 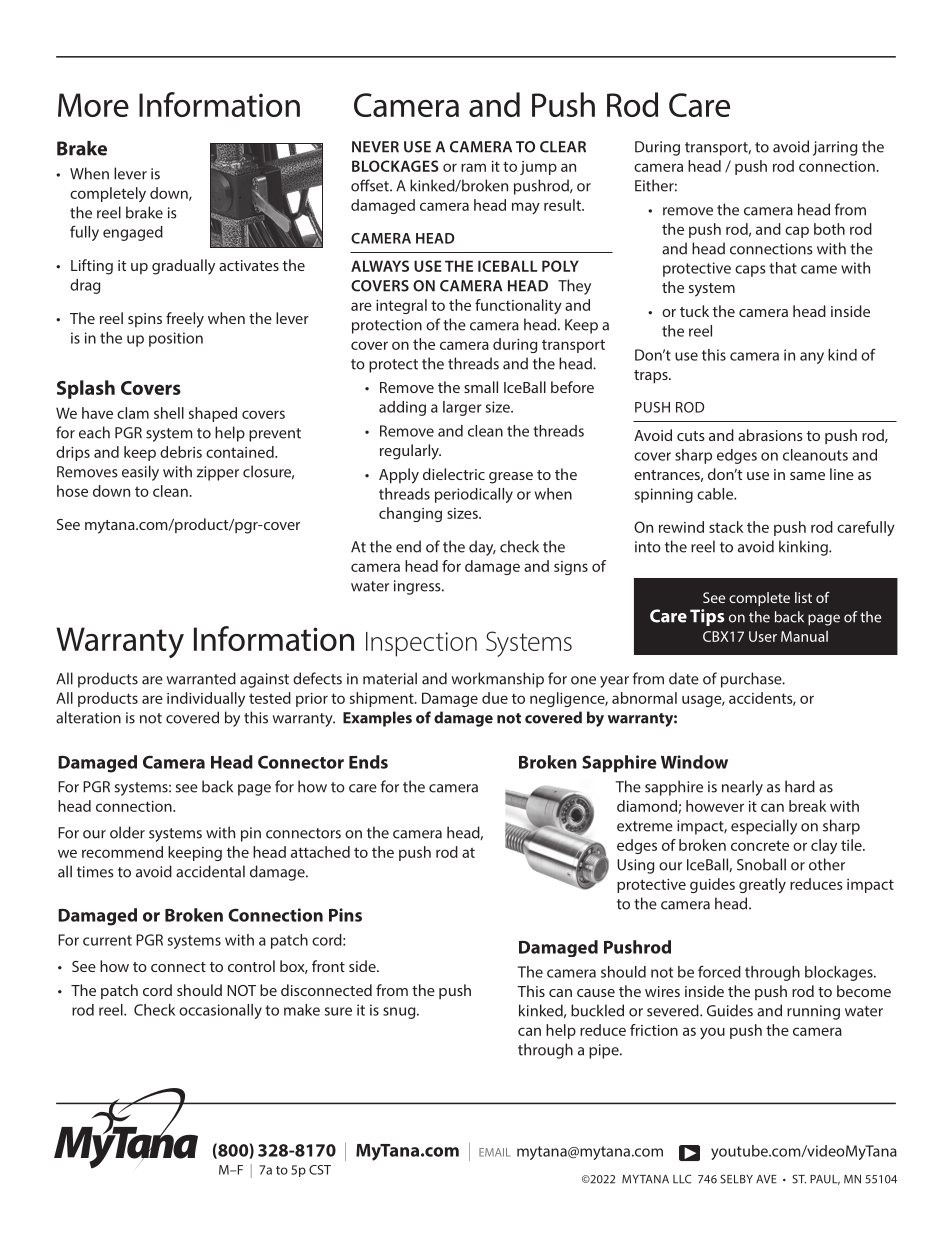 I want to click on especially, so click(x=764, y=827).
